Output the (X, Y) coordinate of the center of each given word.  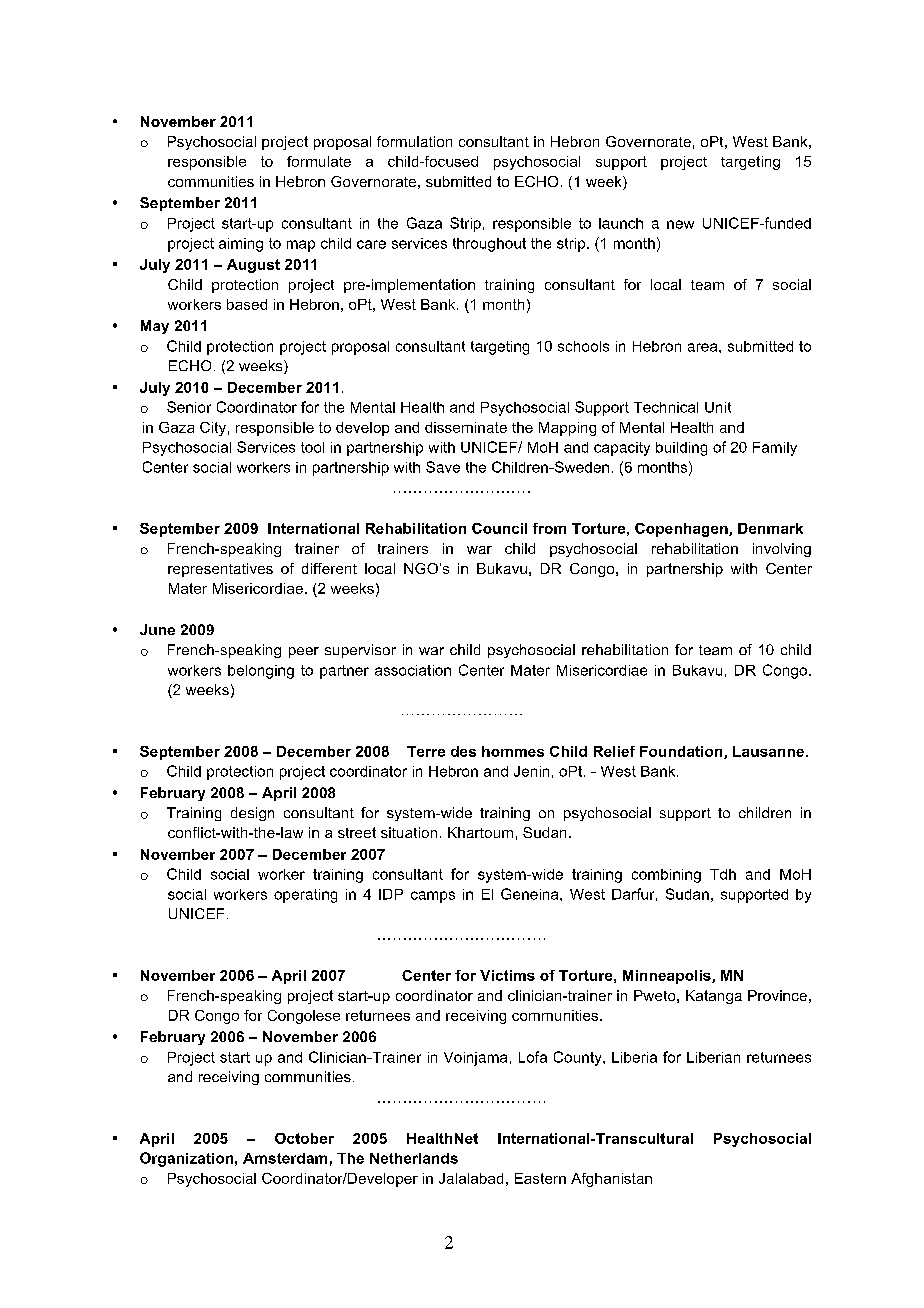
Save (443, 467)
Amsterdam (285, 1158)
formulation (414, 141)
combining (666, 876)
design (252, 814)
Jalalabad (471, 1178)
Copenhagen (682, 530)
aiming (241, 245)
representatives (220, 570)
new (680, 224)
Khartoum (480, 832)
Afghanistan (611, 1180)
